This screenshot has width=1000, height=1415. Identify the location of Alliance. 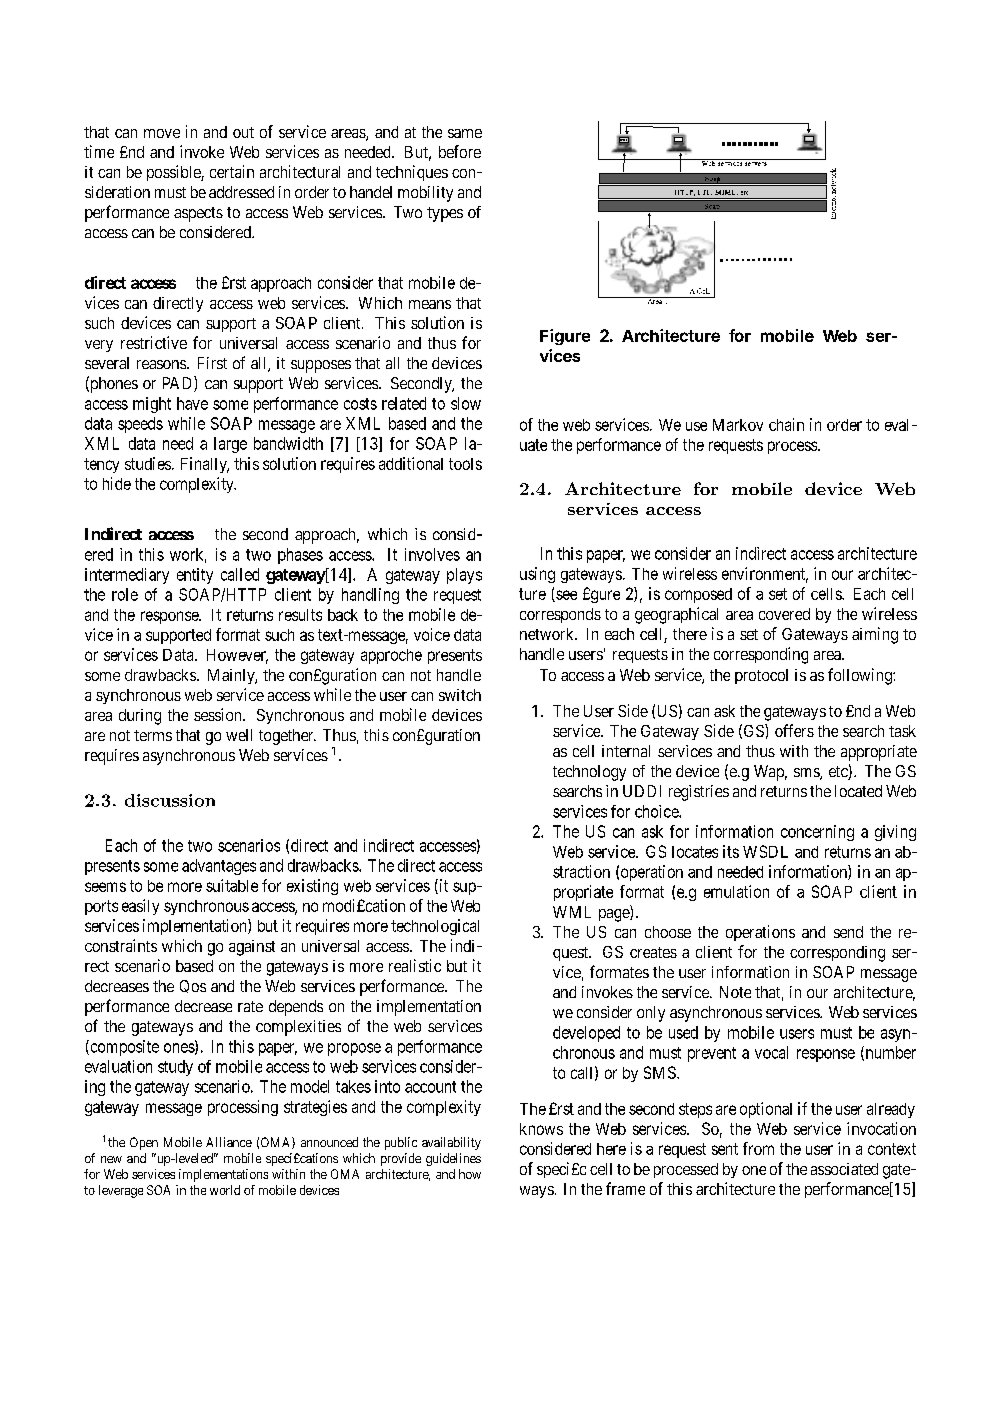
(229, 1142).
